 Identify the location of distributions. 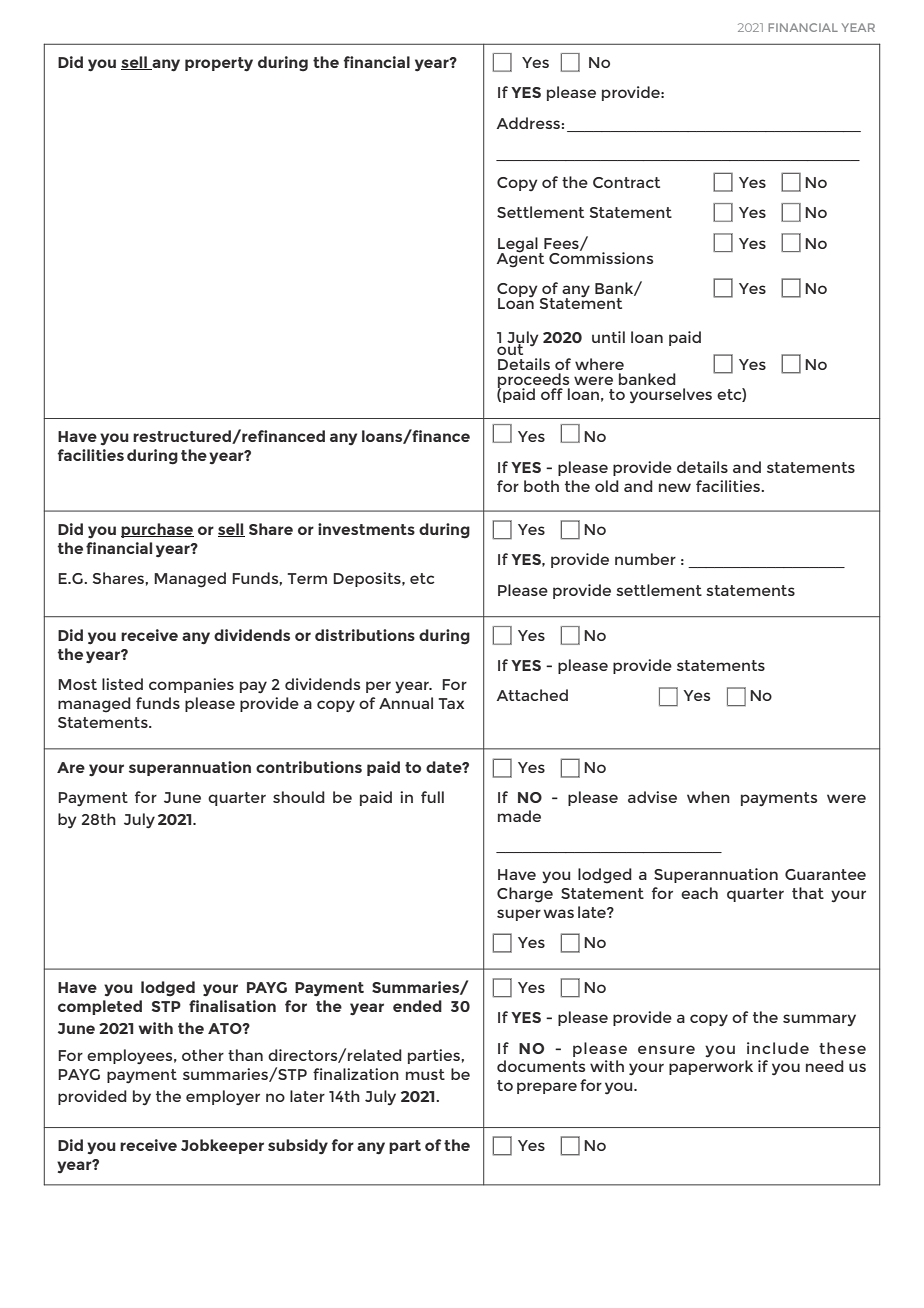
(365, 635).
